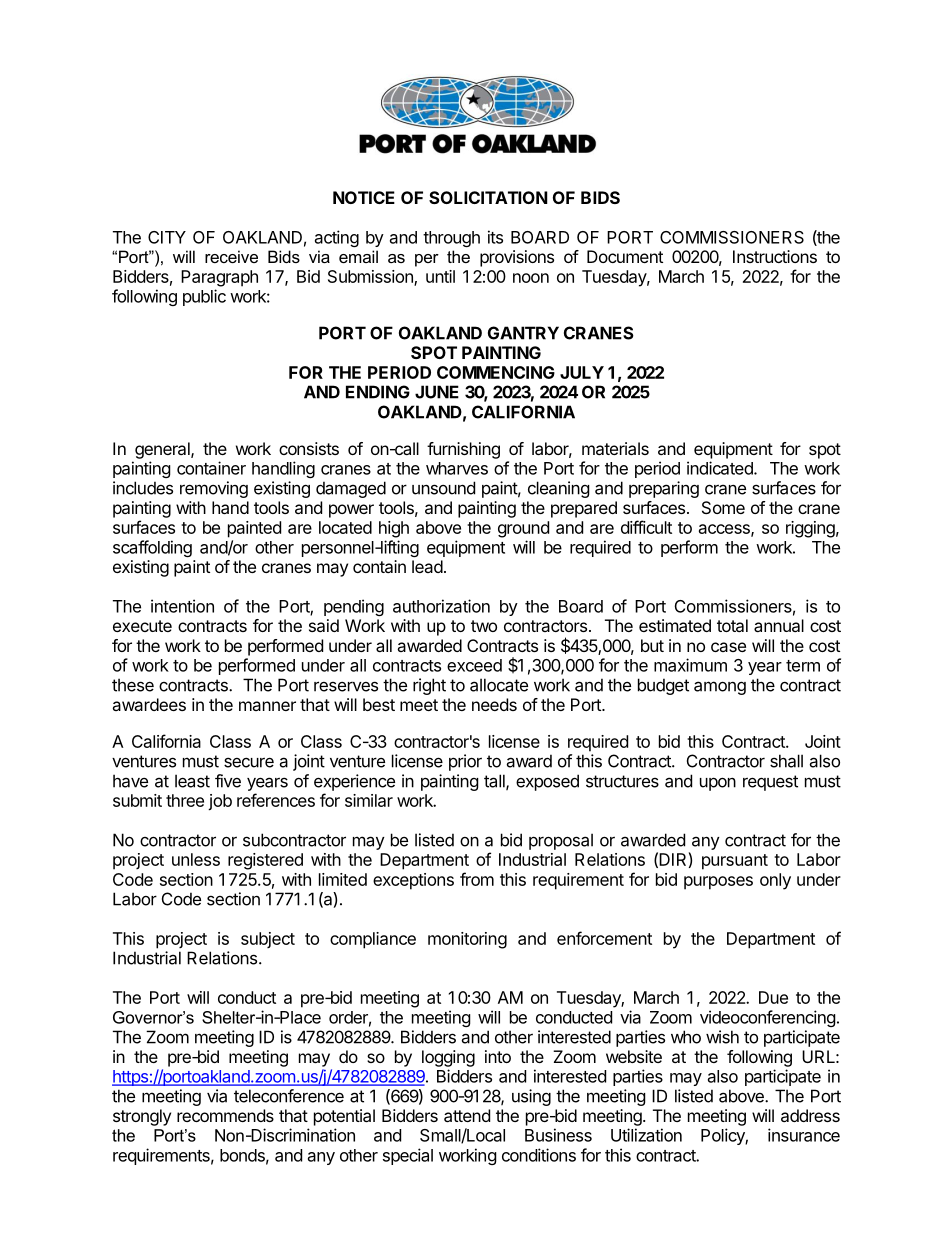  I want to click on receive, so click(231, 256).
